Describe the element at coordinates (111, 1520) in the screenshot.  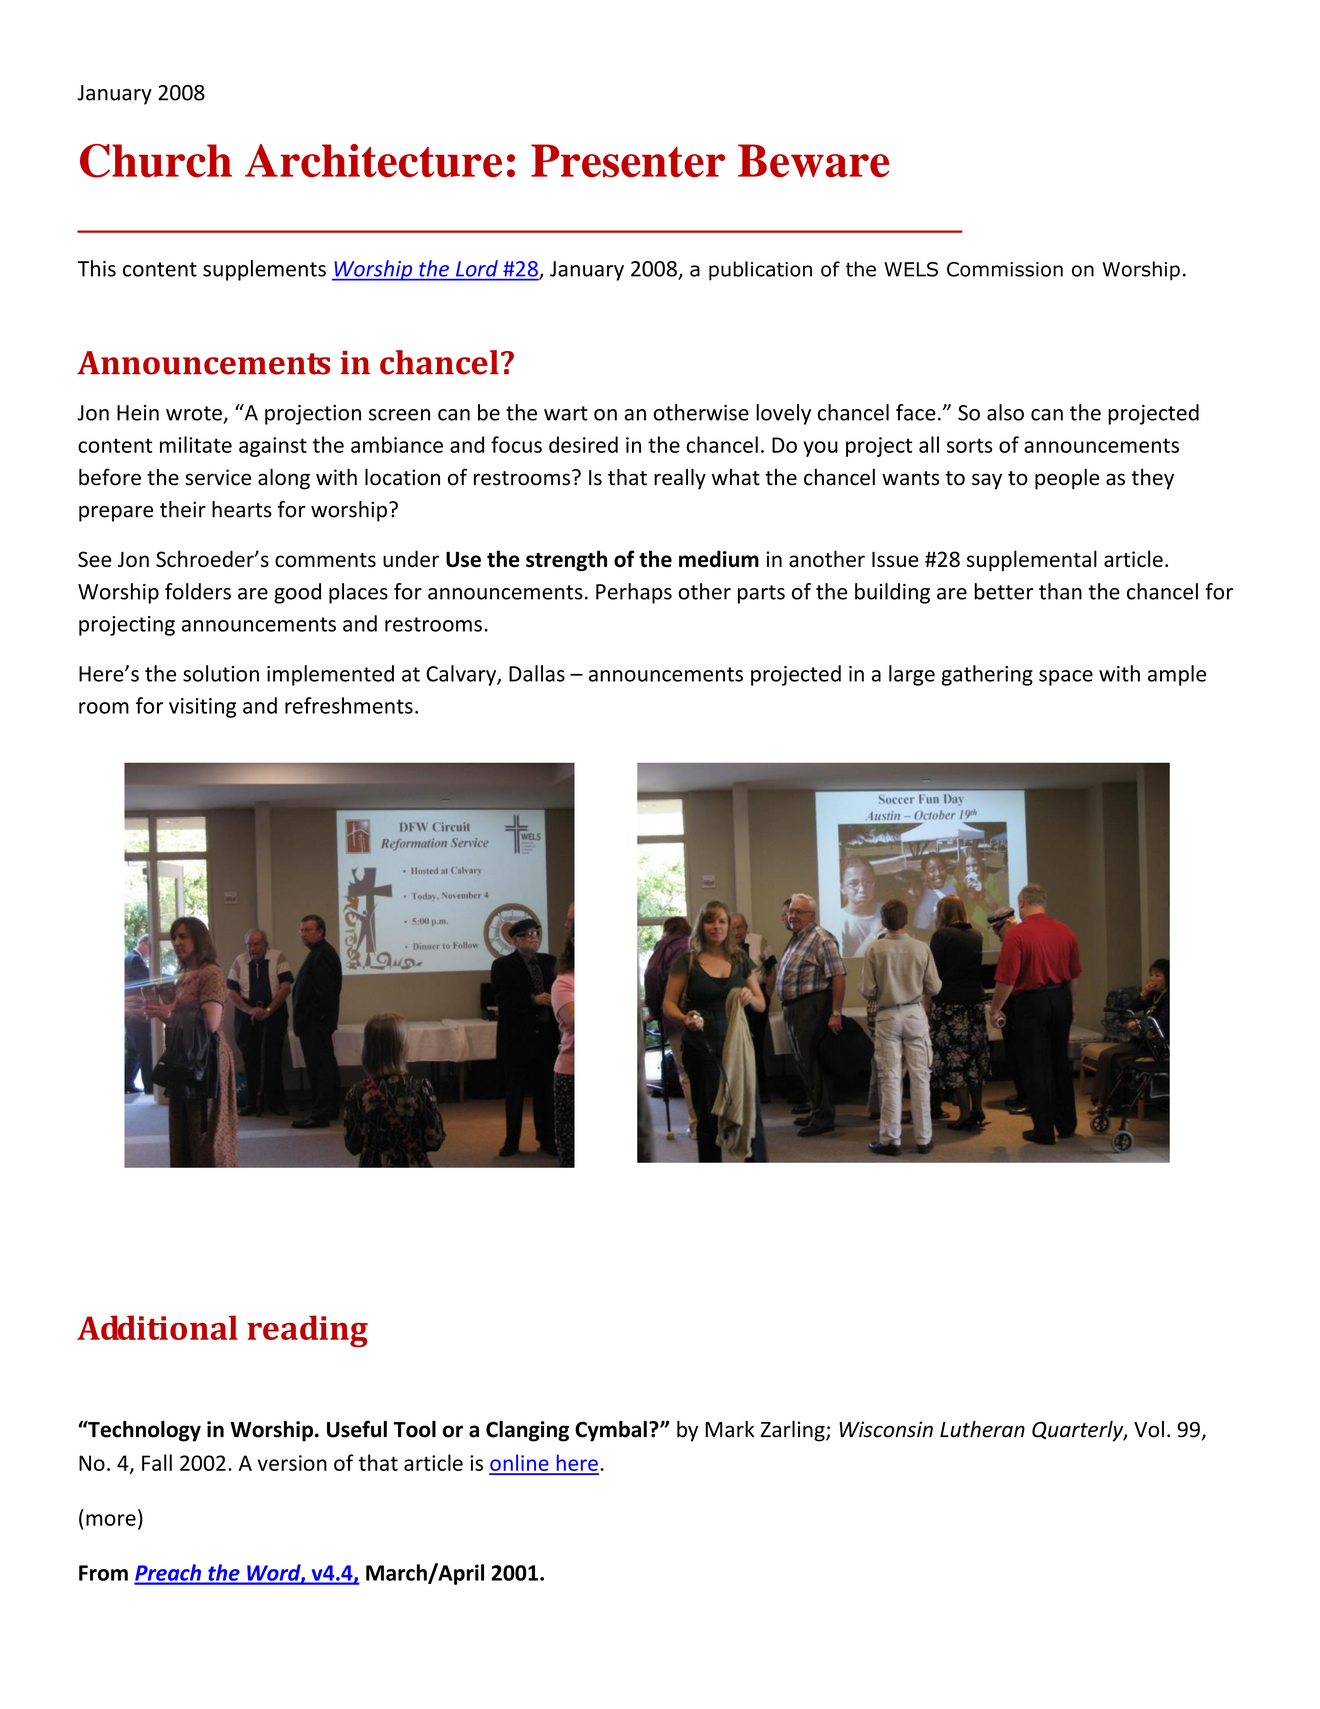
I see `more` at that location.
